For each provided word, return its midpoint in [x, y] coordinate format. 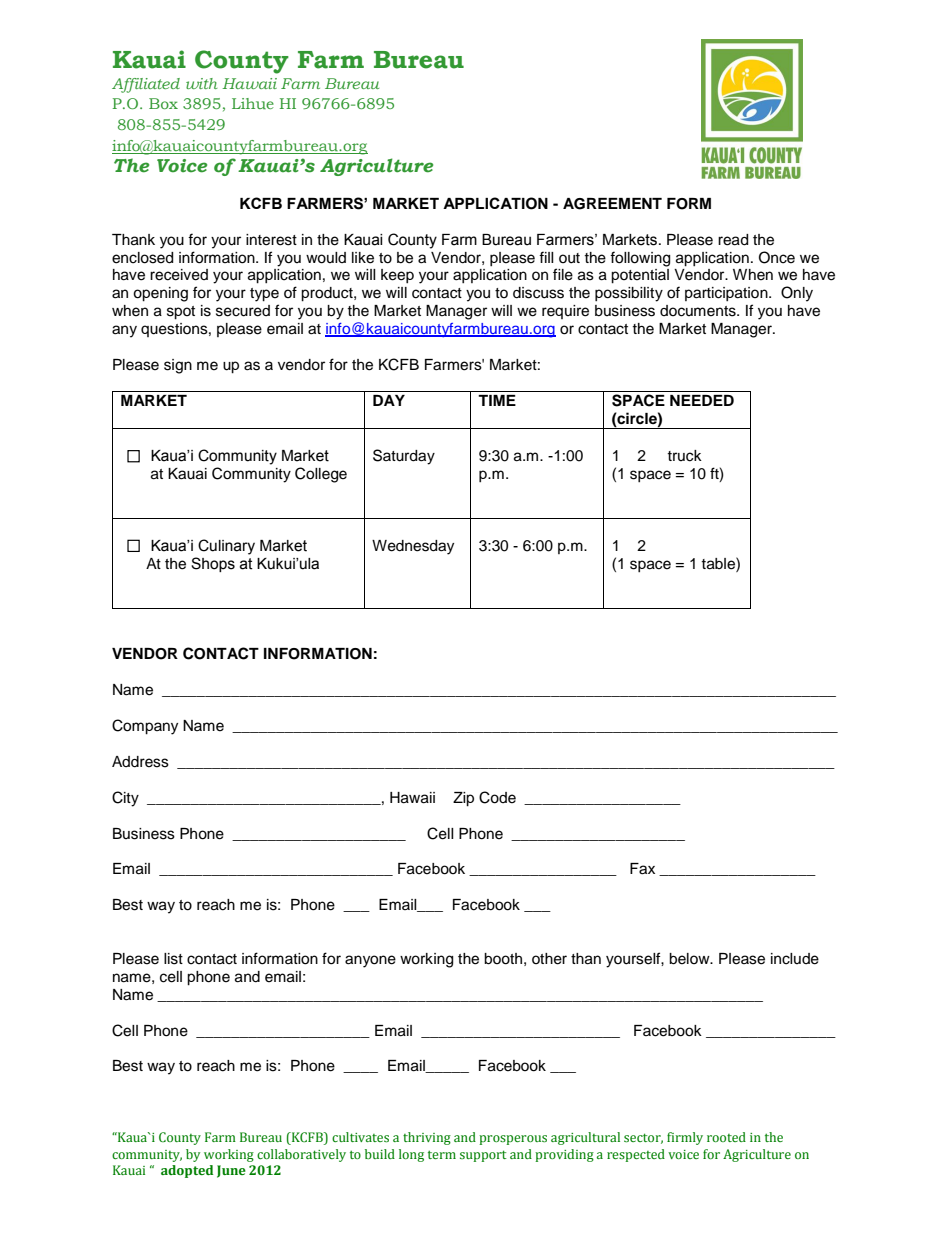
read [733, 240]
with [201, 83]
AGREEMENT [612, 204]
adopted [187, 1171]
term [442, 1154]
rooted [726, 1137]
